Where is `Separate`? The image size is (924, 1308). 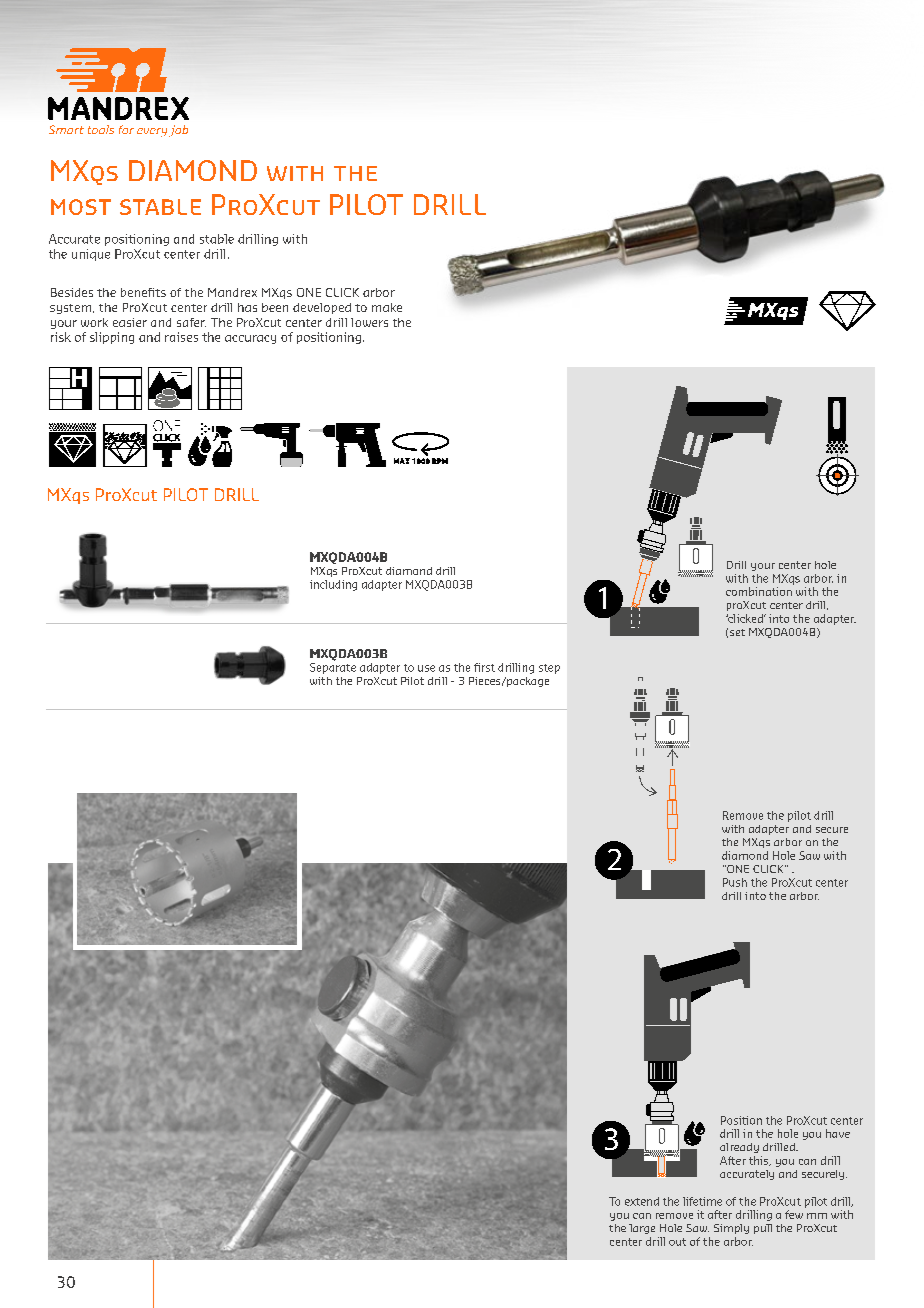
Separate is located at coordinates (333, 668).
